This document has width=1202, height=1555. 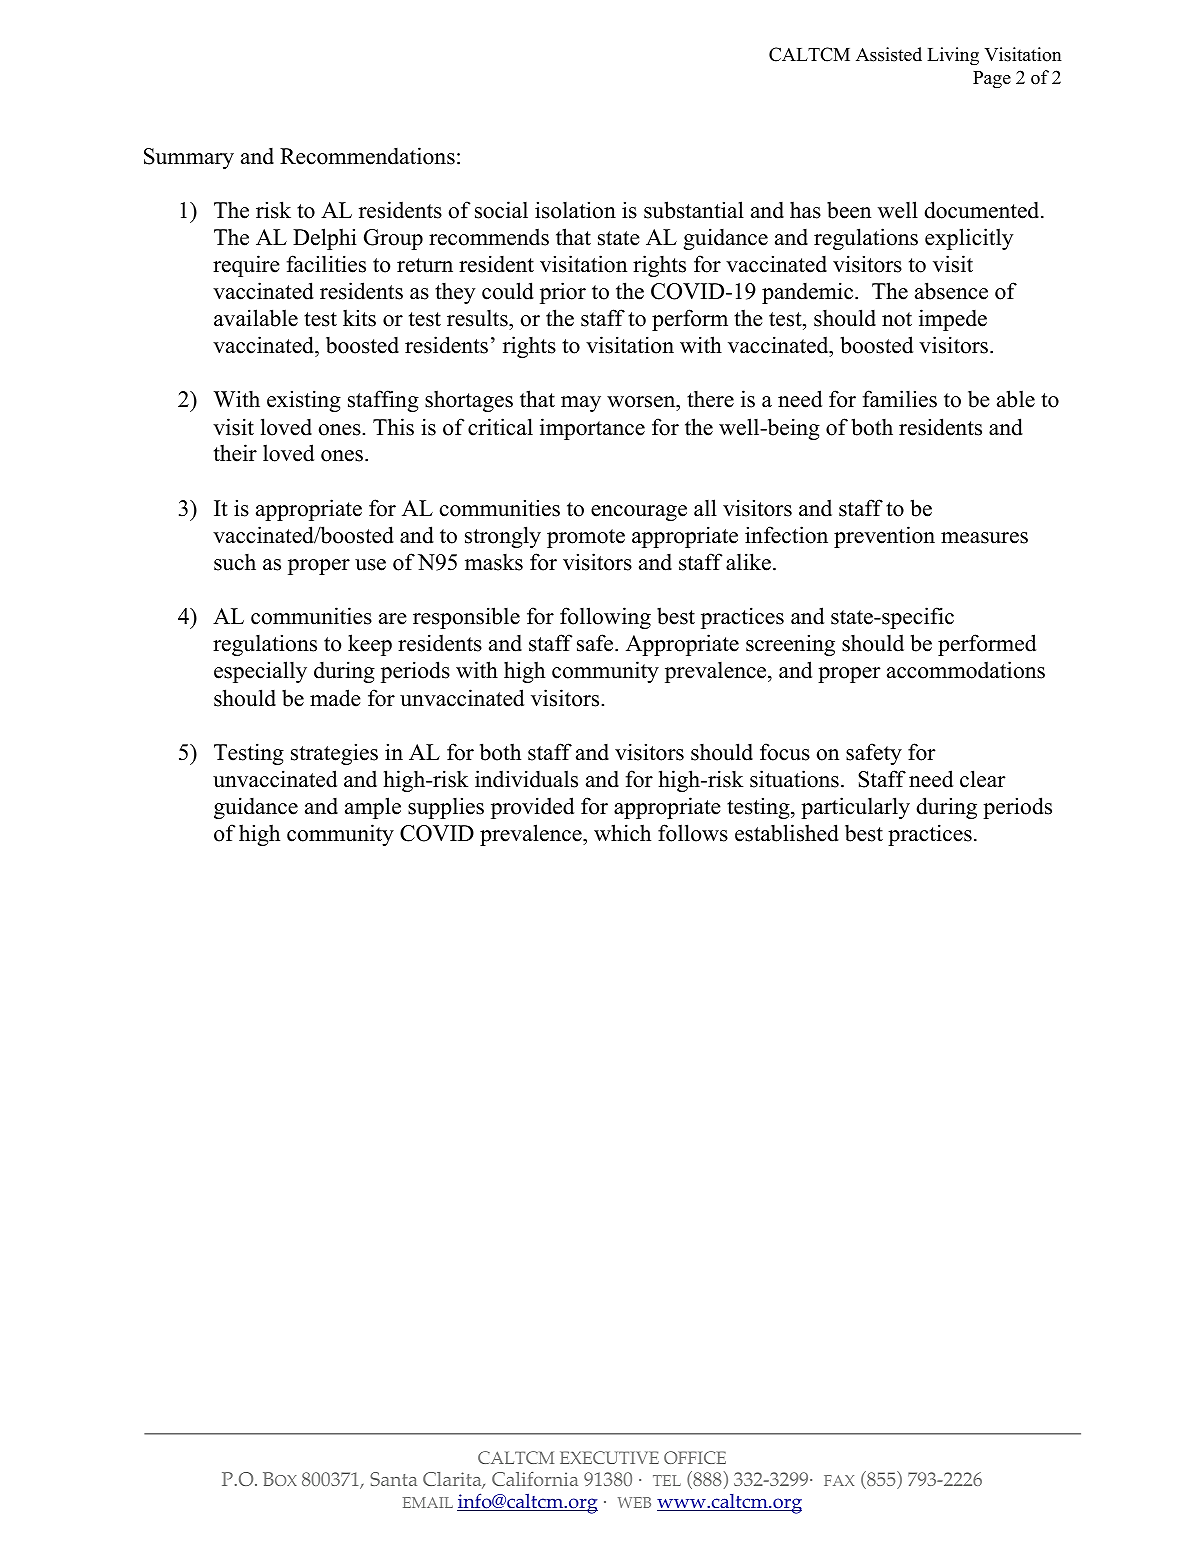 What do you see at coordinates (889, 54) in the document?
I see `Assisted` at bounding box center [889, 54].
